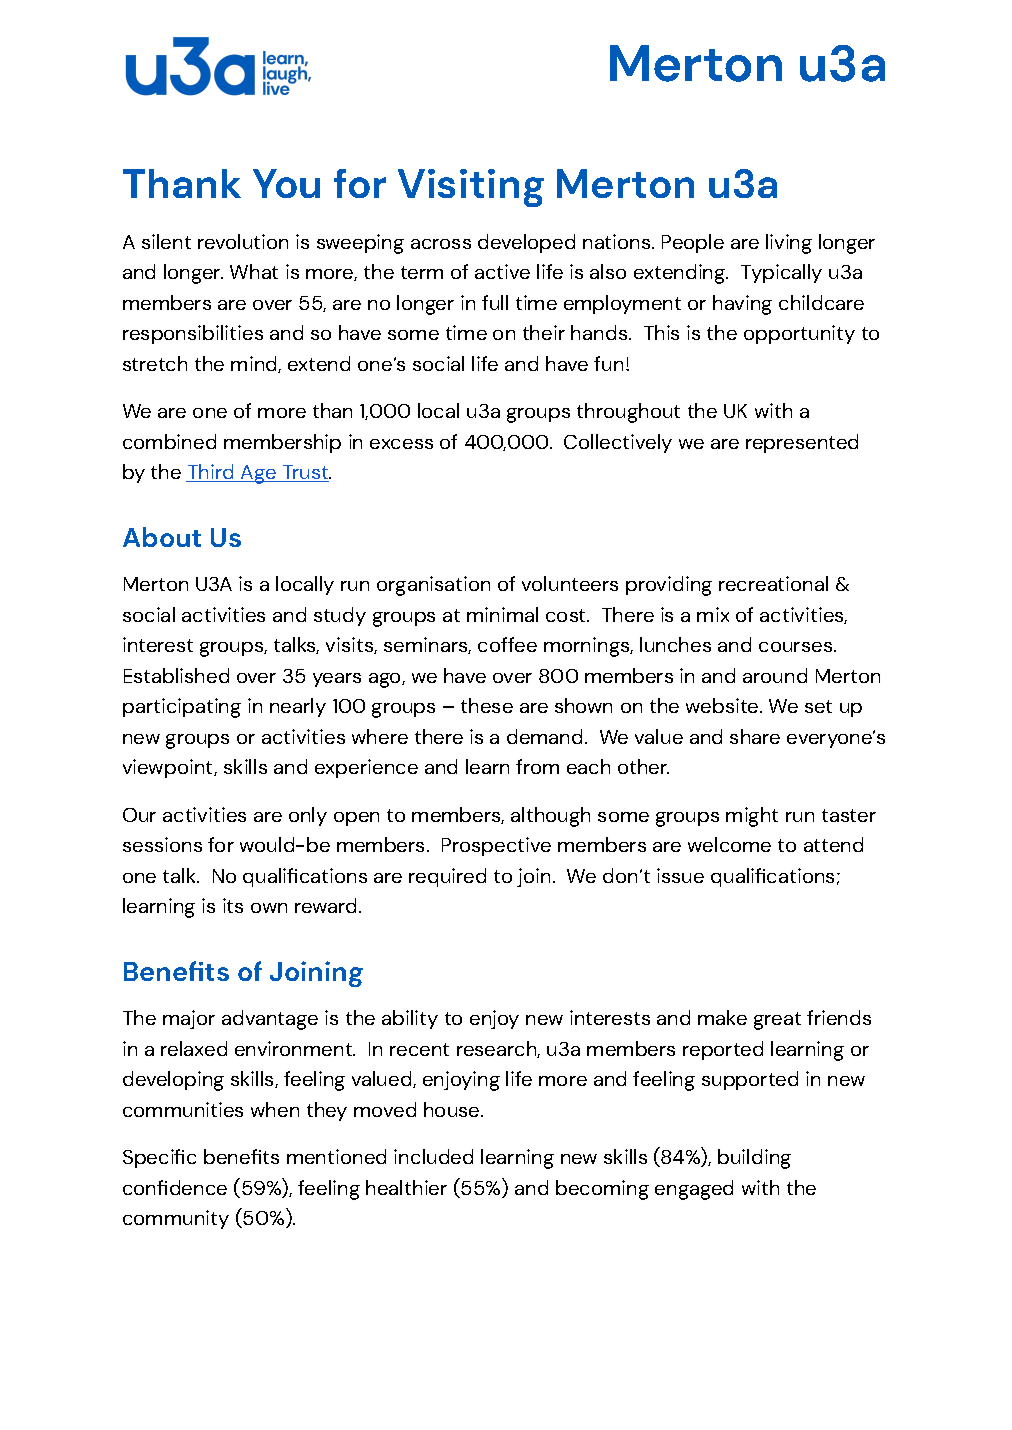 This image has width=1012, height=1430. What do you see at coordinates (401, 444) in the image?
I see `excess` at bounding box center [401, 444].
